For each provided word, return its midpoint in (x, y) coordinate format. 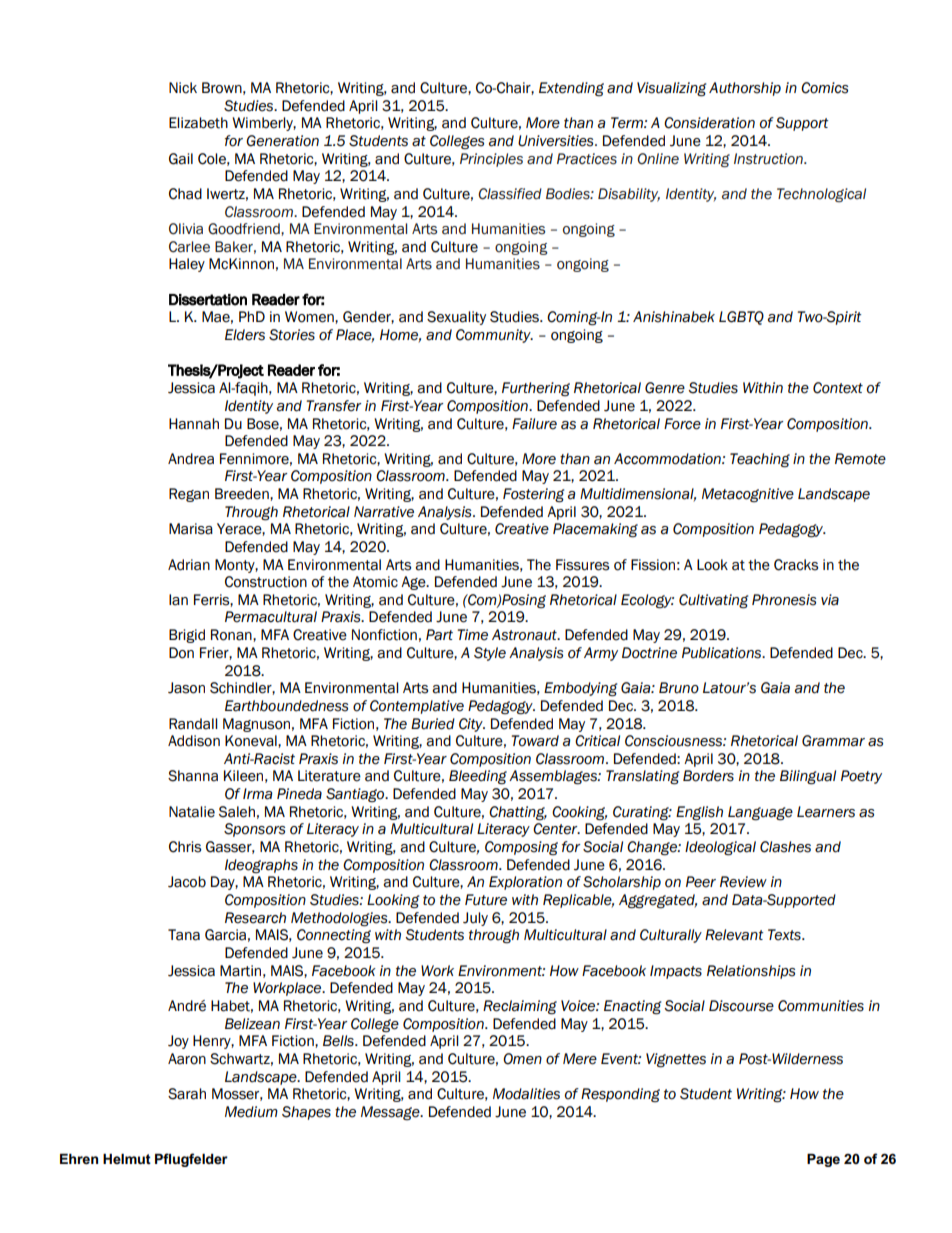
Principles (491, 160)
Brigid (187, 636)
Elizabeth (198, 123)
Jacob (187, 882)
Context (838, 388)
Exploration (525, 883)
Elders (245, 335)
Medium (251, 1112)
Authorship (745, 89)
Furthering (536, 389)
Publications (723, 653)
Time (472, 635)
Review (743, 882)
